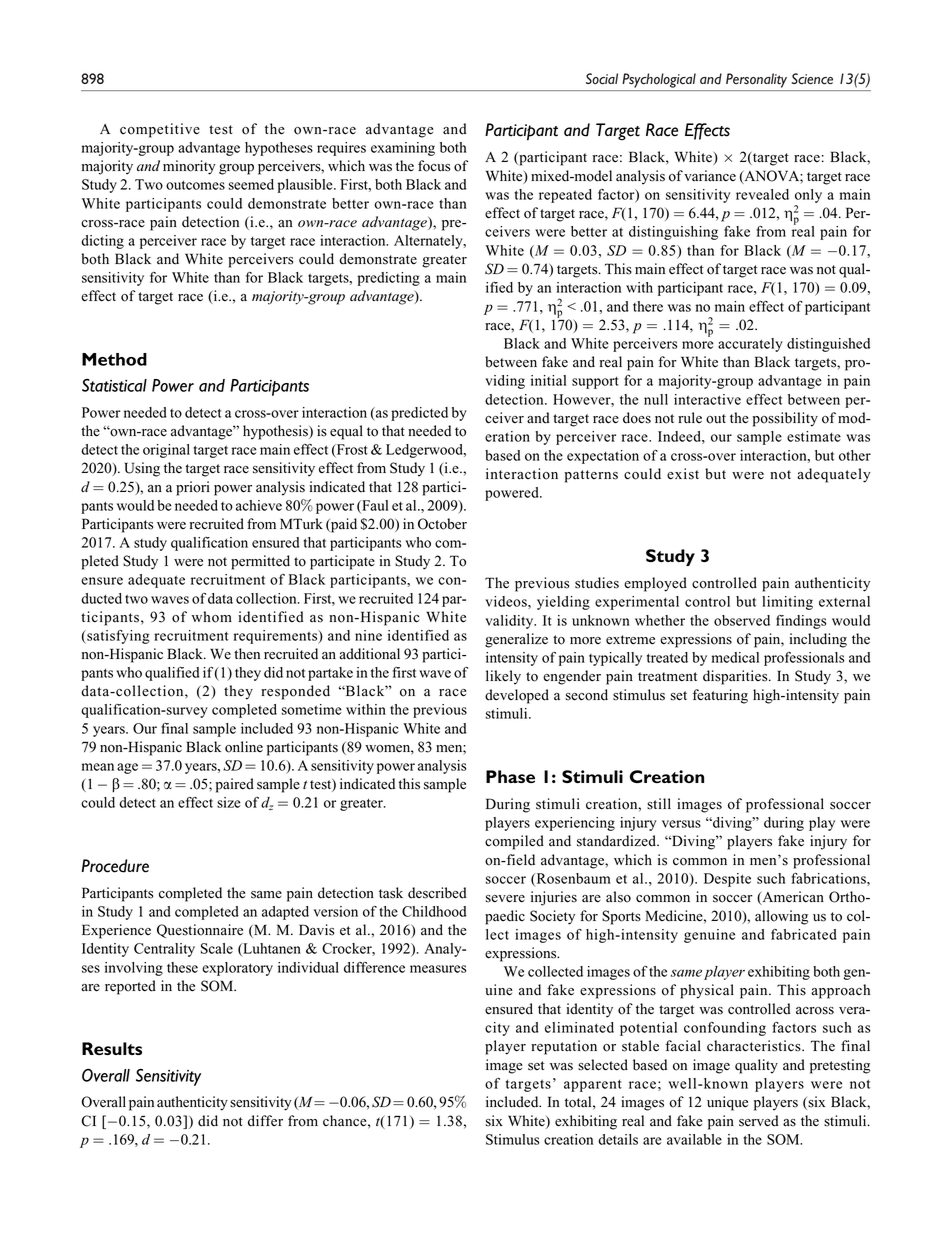 Image resolution: width=952 pixels, height=1233 pixels. I want to click on focus, so click(434, 166).
